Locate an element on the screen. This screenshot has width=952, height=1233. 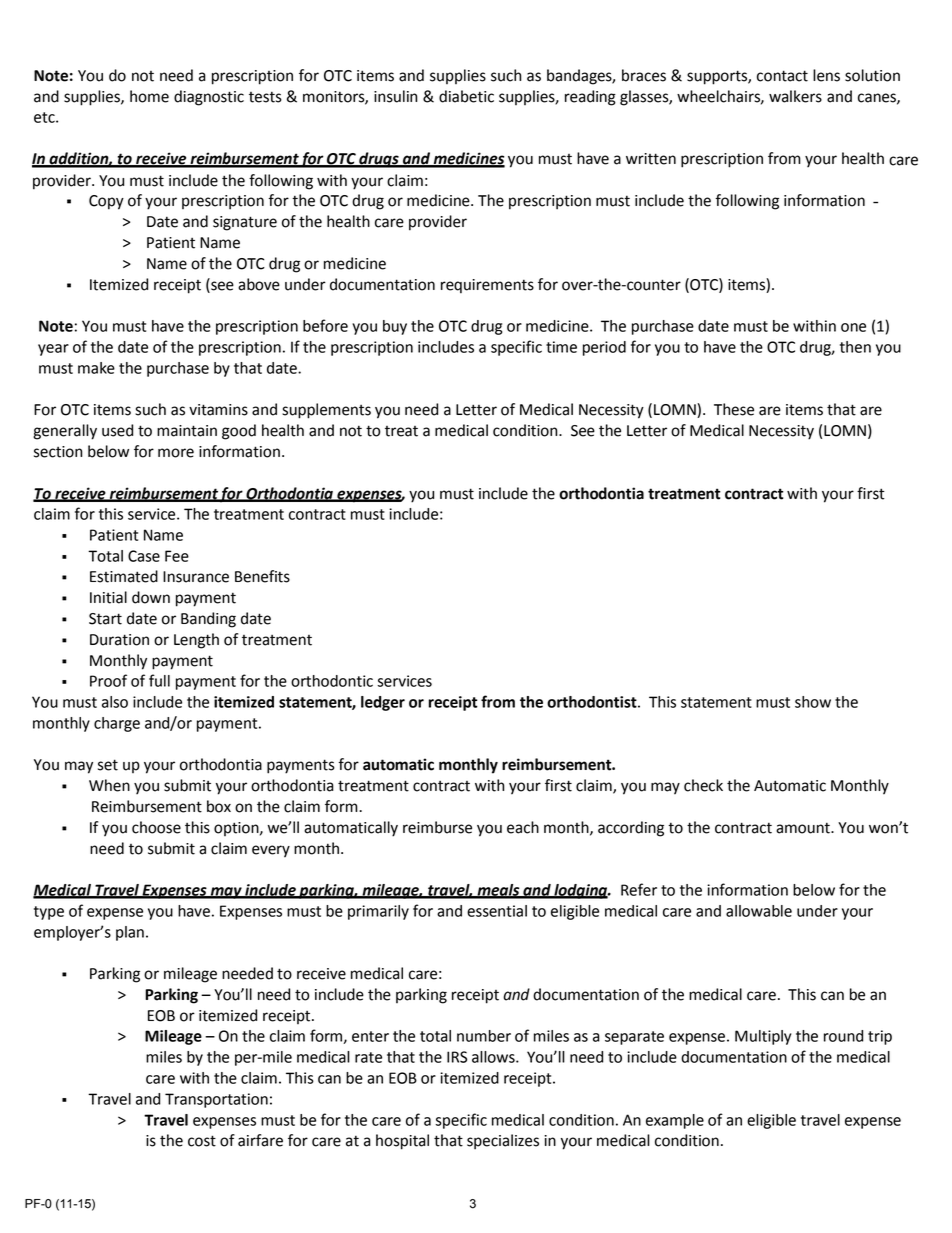
Transportation is located at coordinates (216, 1100).
